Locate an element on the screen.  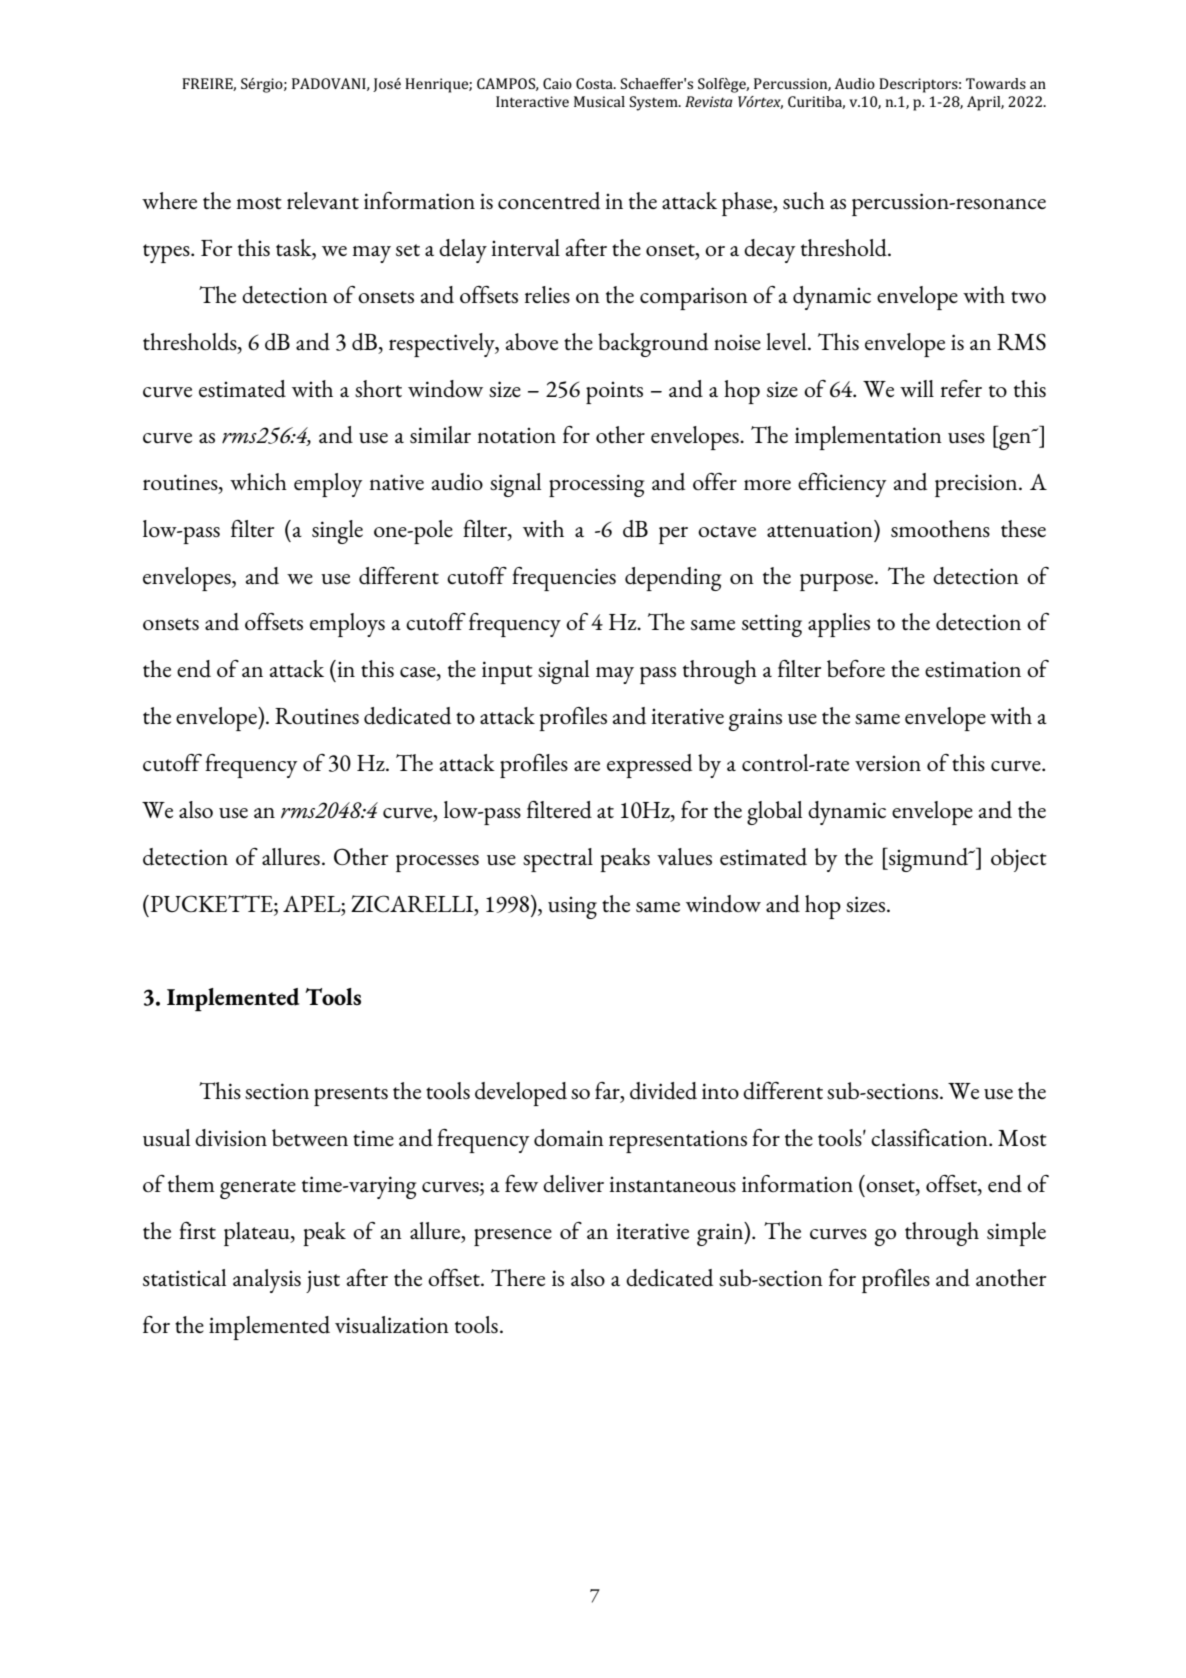
input is located at coordinates (507, 672).
